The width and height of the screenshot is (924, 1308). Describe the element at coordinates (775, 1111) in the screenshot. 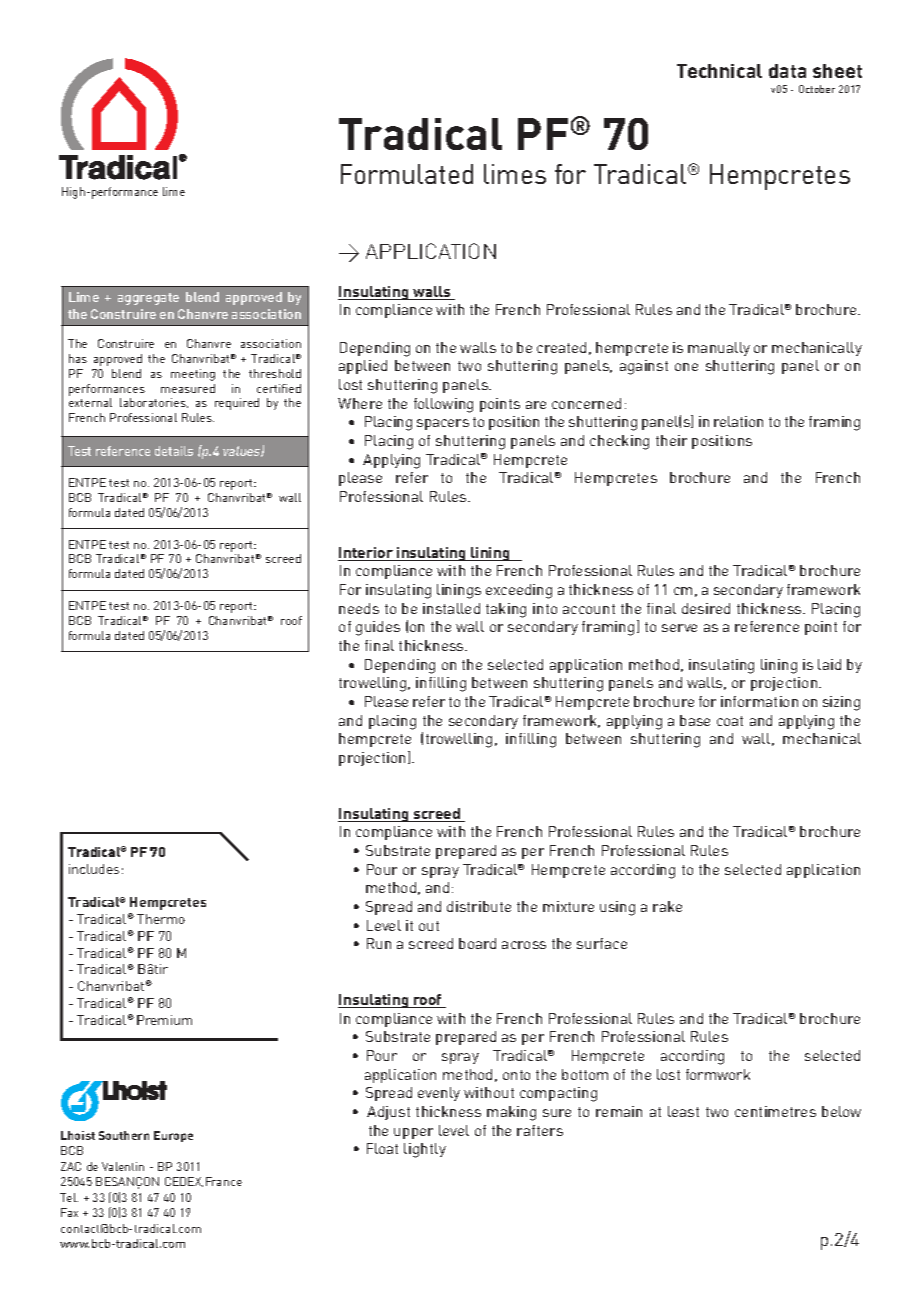

I see `centimetres` at that location.
